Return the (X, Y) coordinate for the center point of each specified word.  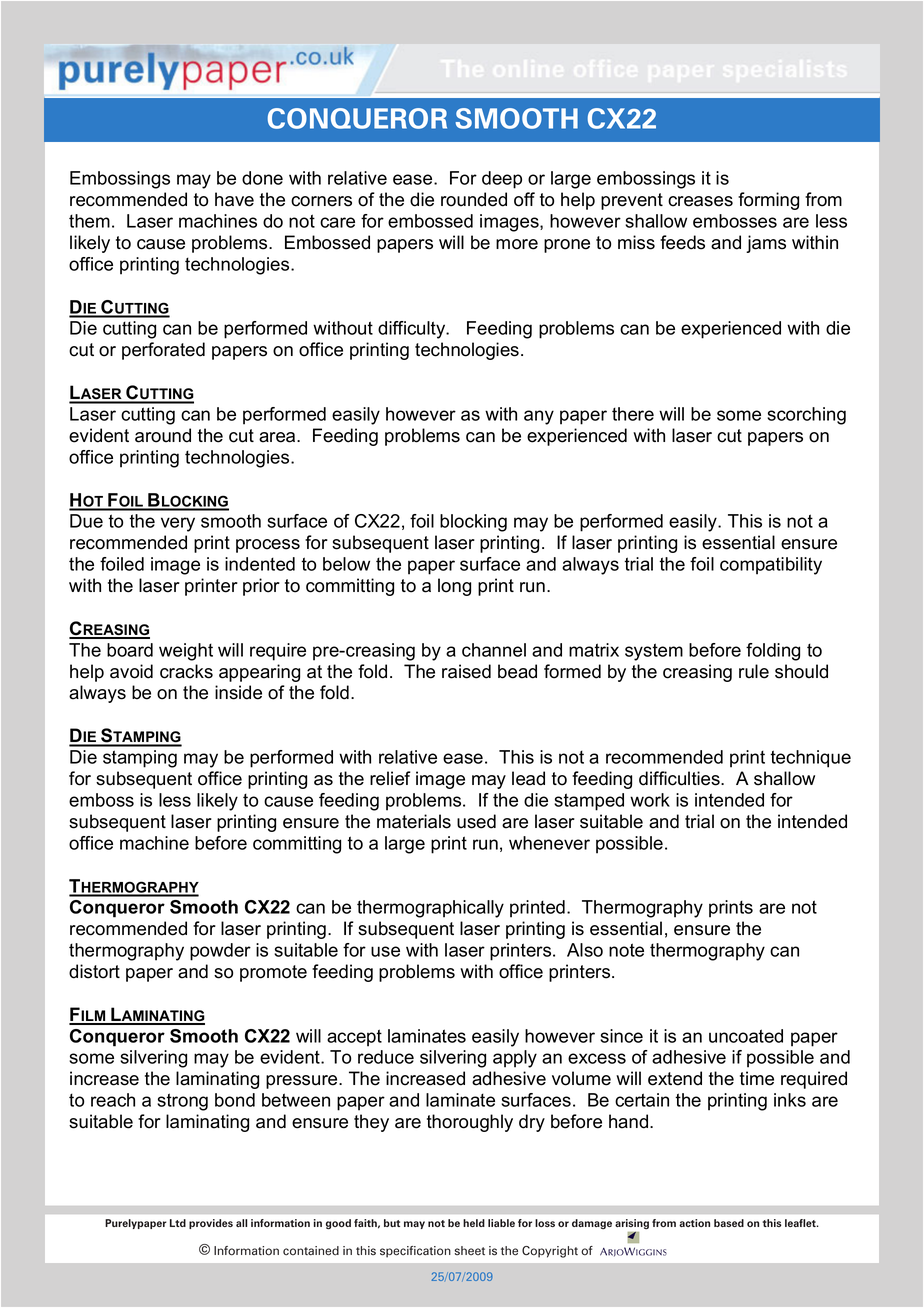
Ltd (178, 1223)
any (539, 417)
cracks (186, 671)
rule (754, 671)
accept (354, 1038)
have (234, 199)
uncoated (746, 1036)
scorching (806, 416)
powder (220, 952)
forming (768, 201)
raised (466, 671)
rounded (474, 199)
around (163, 435)
